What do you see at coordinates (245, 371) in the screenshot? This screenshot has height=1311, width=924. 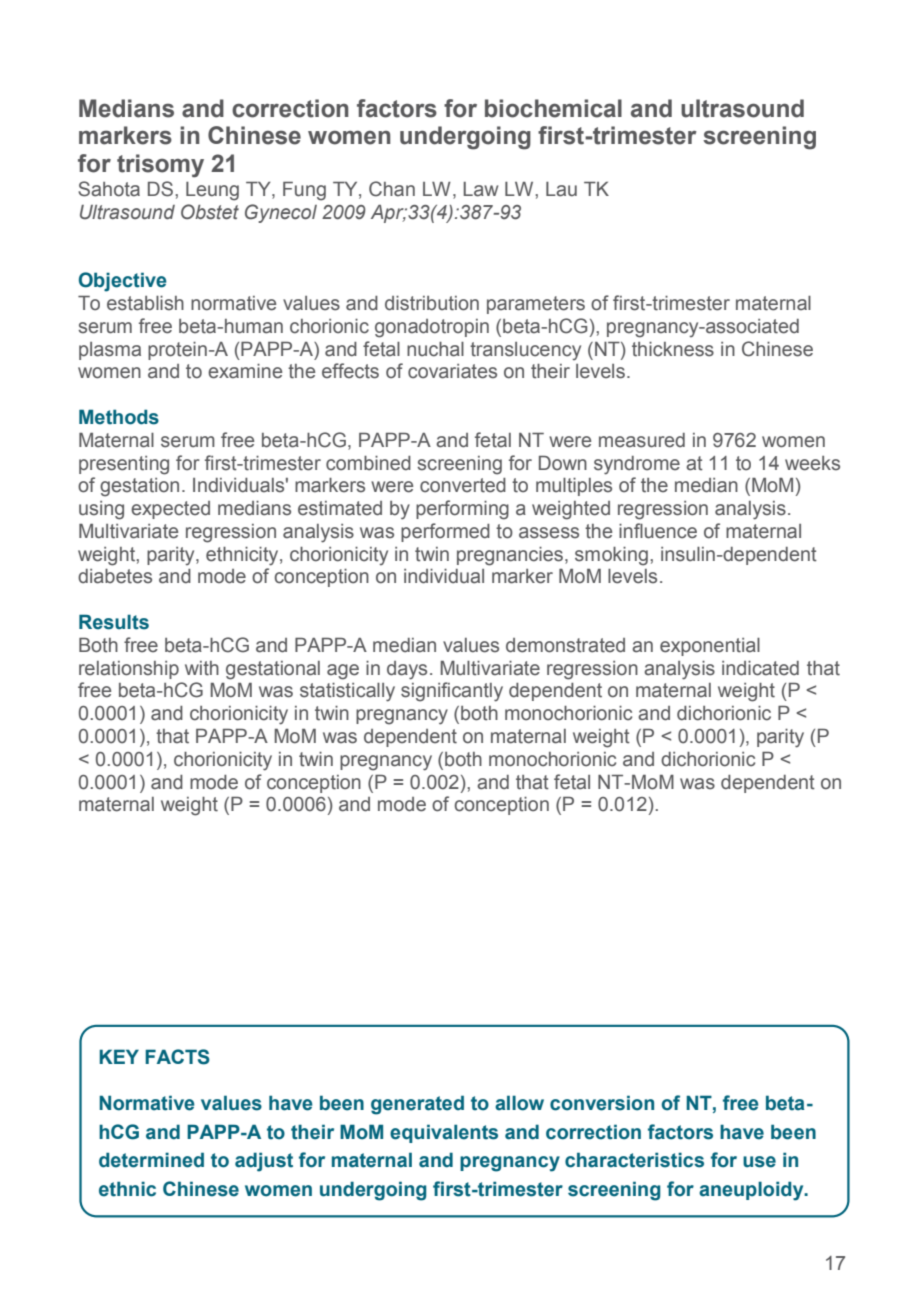 I see `examine` at bounding box center [245, 371].
